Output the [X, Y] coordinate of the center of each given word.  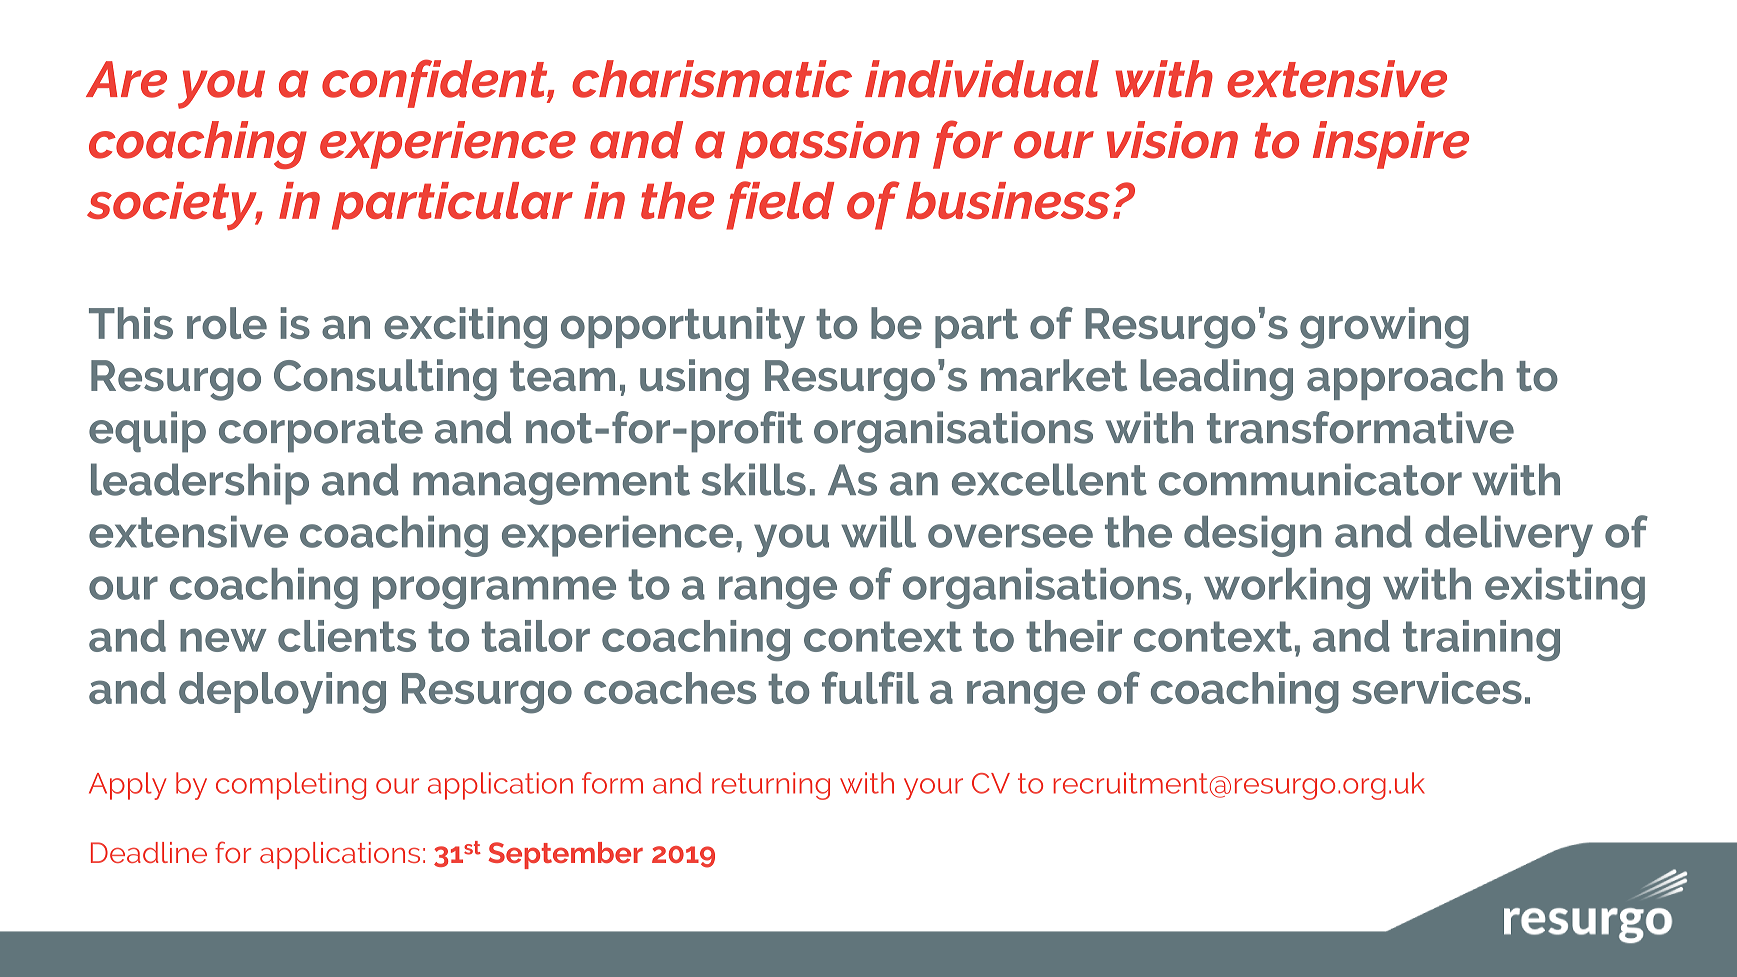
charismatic [712, 79]
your [933, 789]
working [1287, 588]
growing [1384, 328]
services [1437, 688]
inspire [1391, 145]
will [878, 532]
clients [347, 636]
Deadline [149, 852]
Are [126, 79]
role [227, 323]
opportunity [683, 328]
